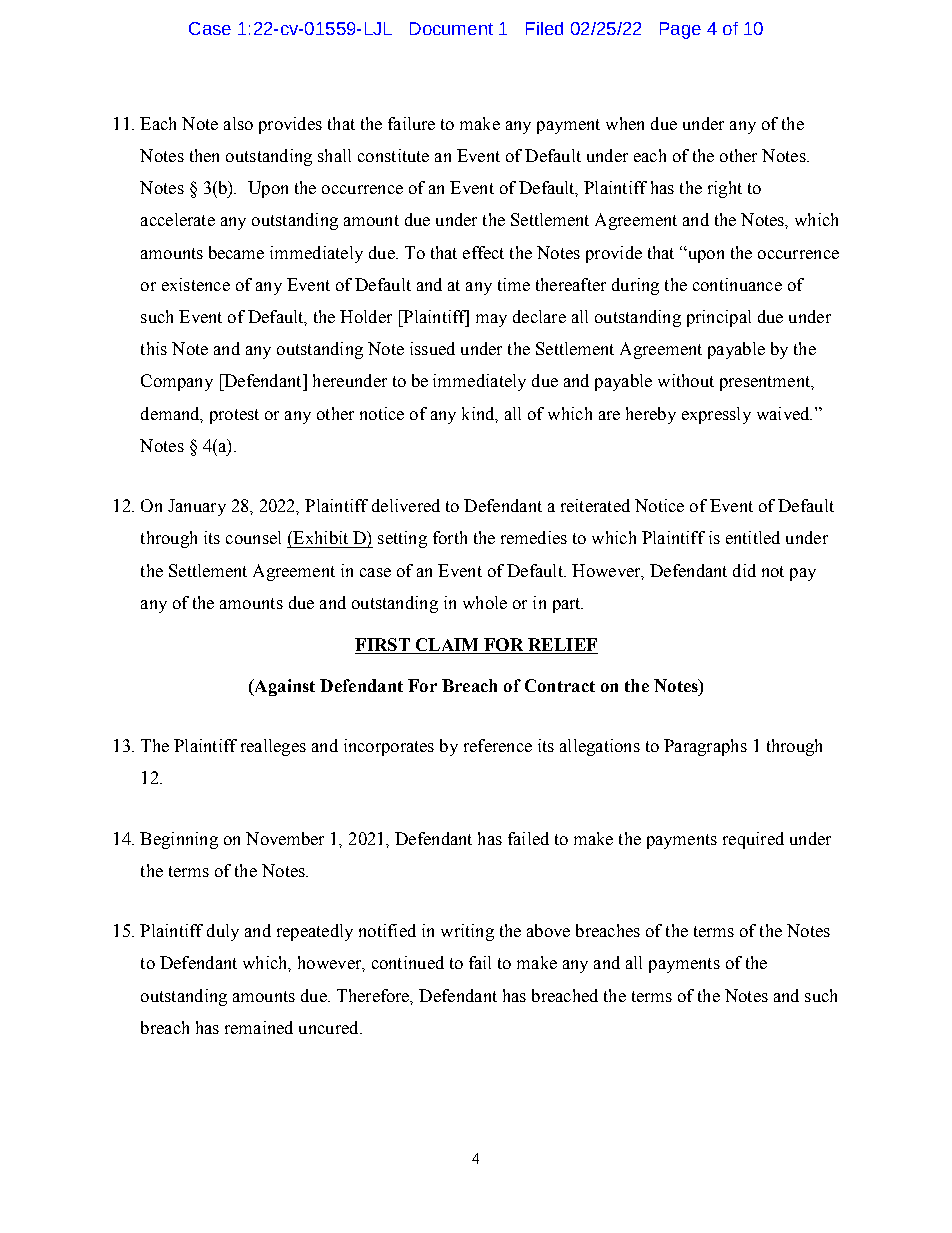 This screenshot has width=952, height=1233. What do you see at coordinates (680, 30) in the screenshot?
I see `Page` at bounding box center [680, 30].
